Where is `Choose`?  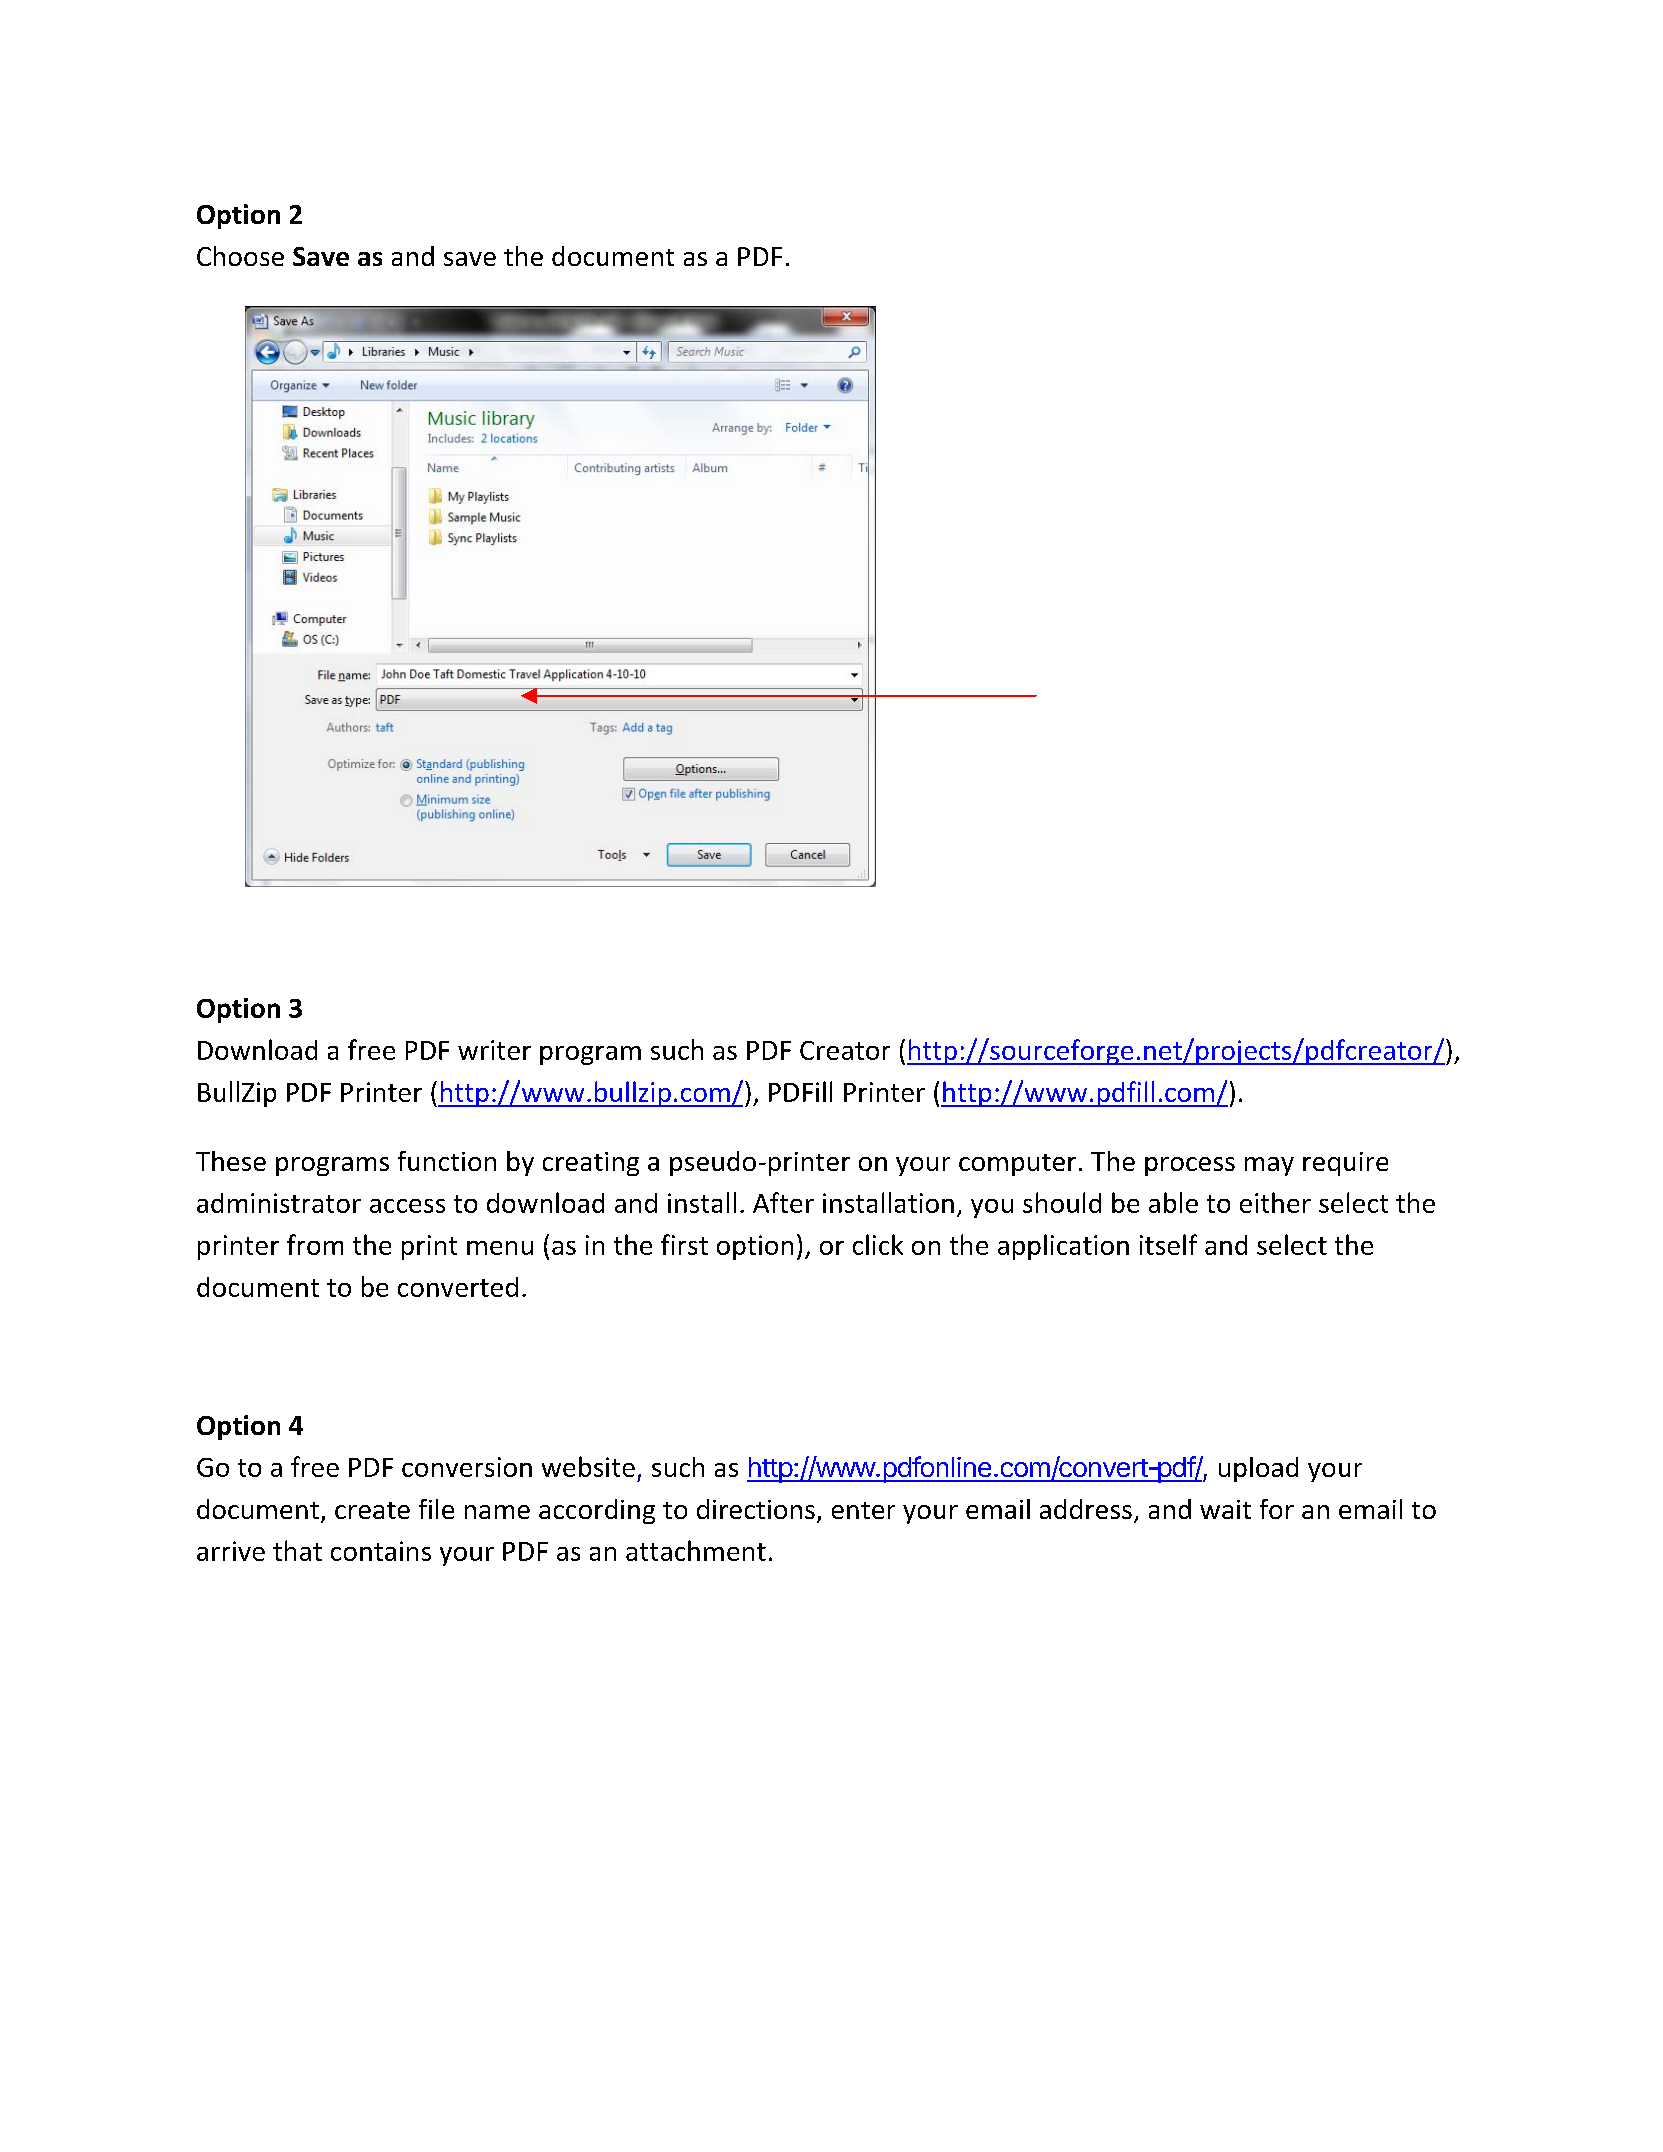
Choose is located at coordinates (240, 256).
